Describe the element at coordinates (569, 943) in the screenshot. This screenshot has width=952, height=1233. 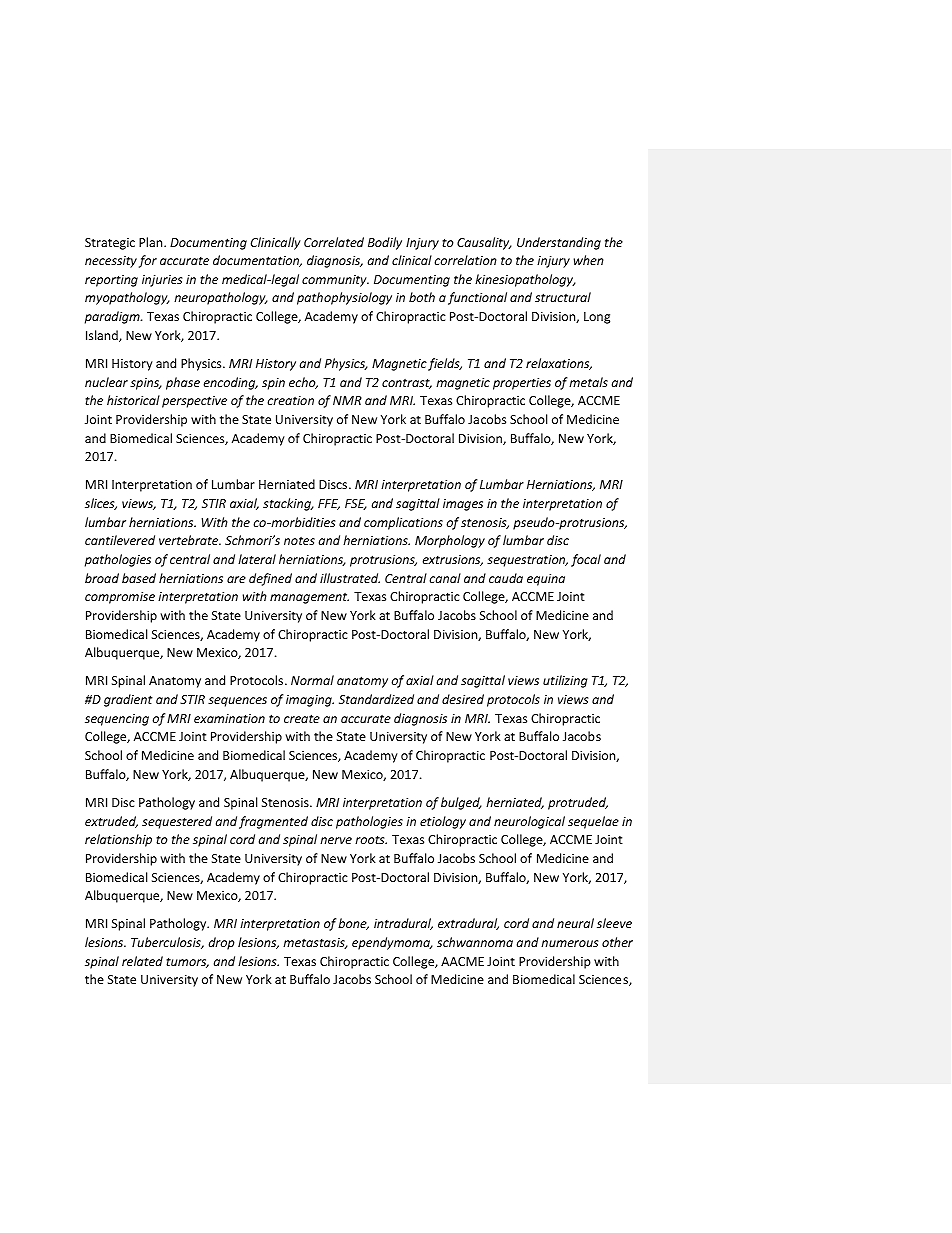
I see `numerous` at that location.
